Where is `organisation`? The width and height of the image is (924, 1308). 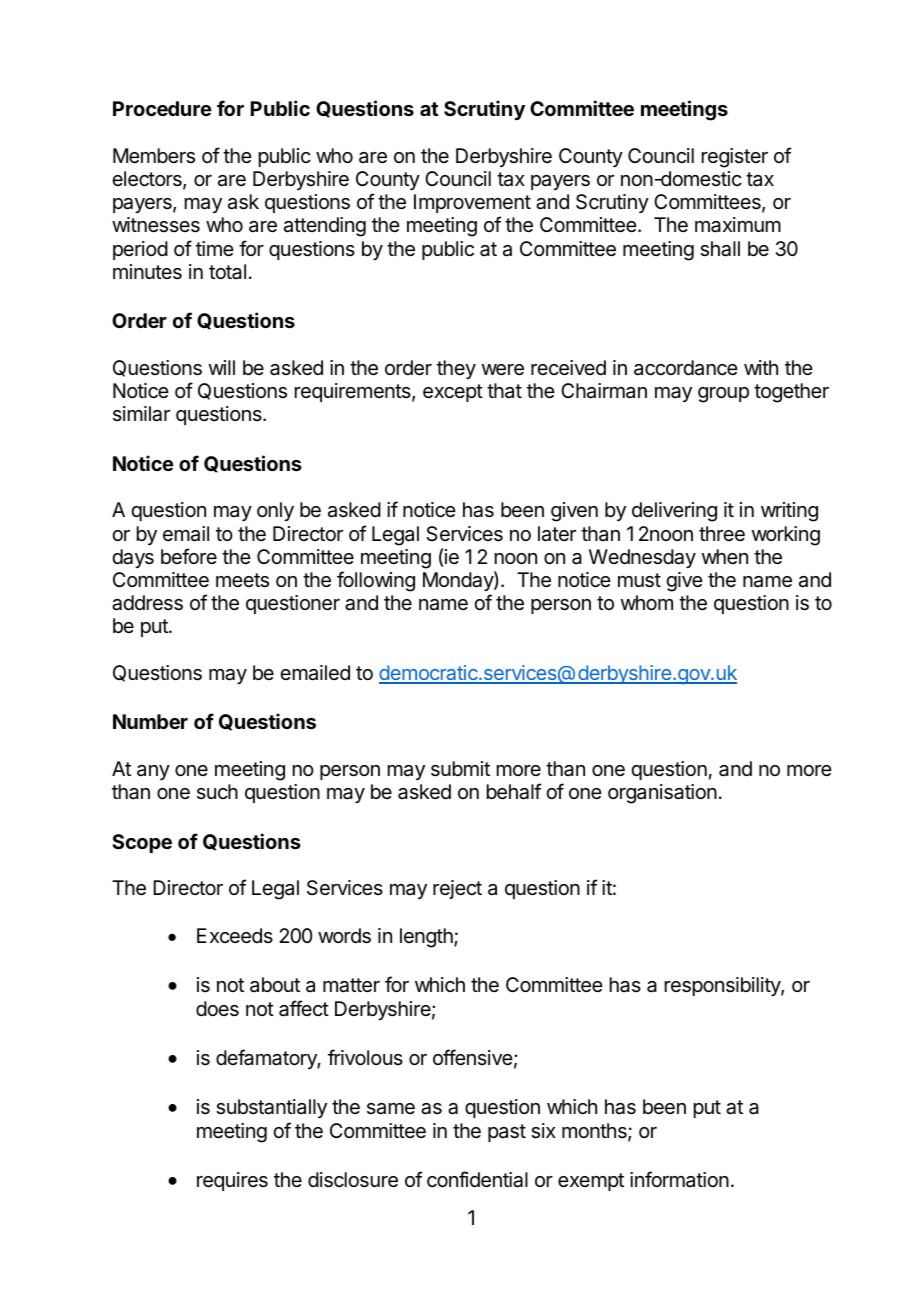 organisation is located at coordinates (662, 794).
